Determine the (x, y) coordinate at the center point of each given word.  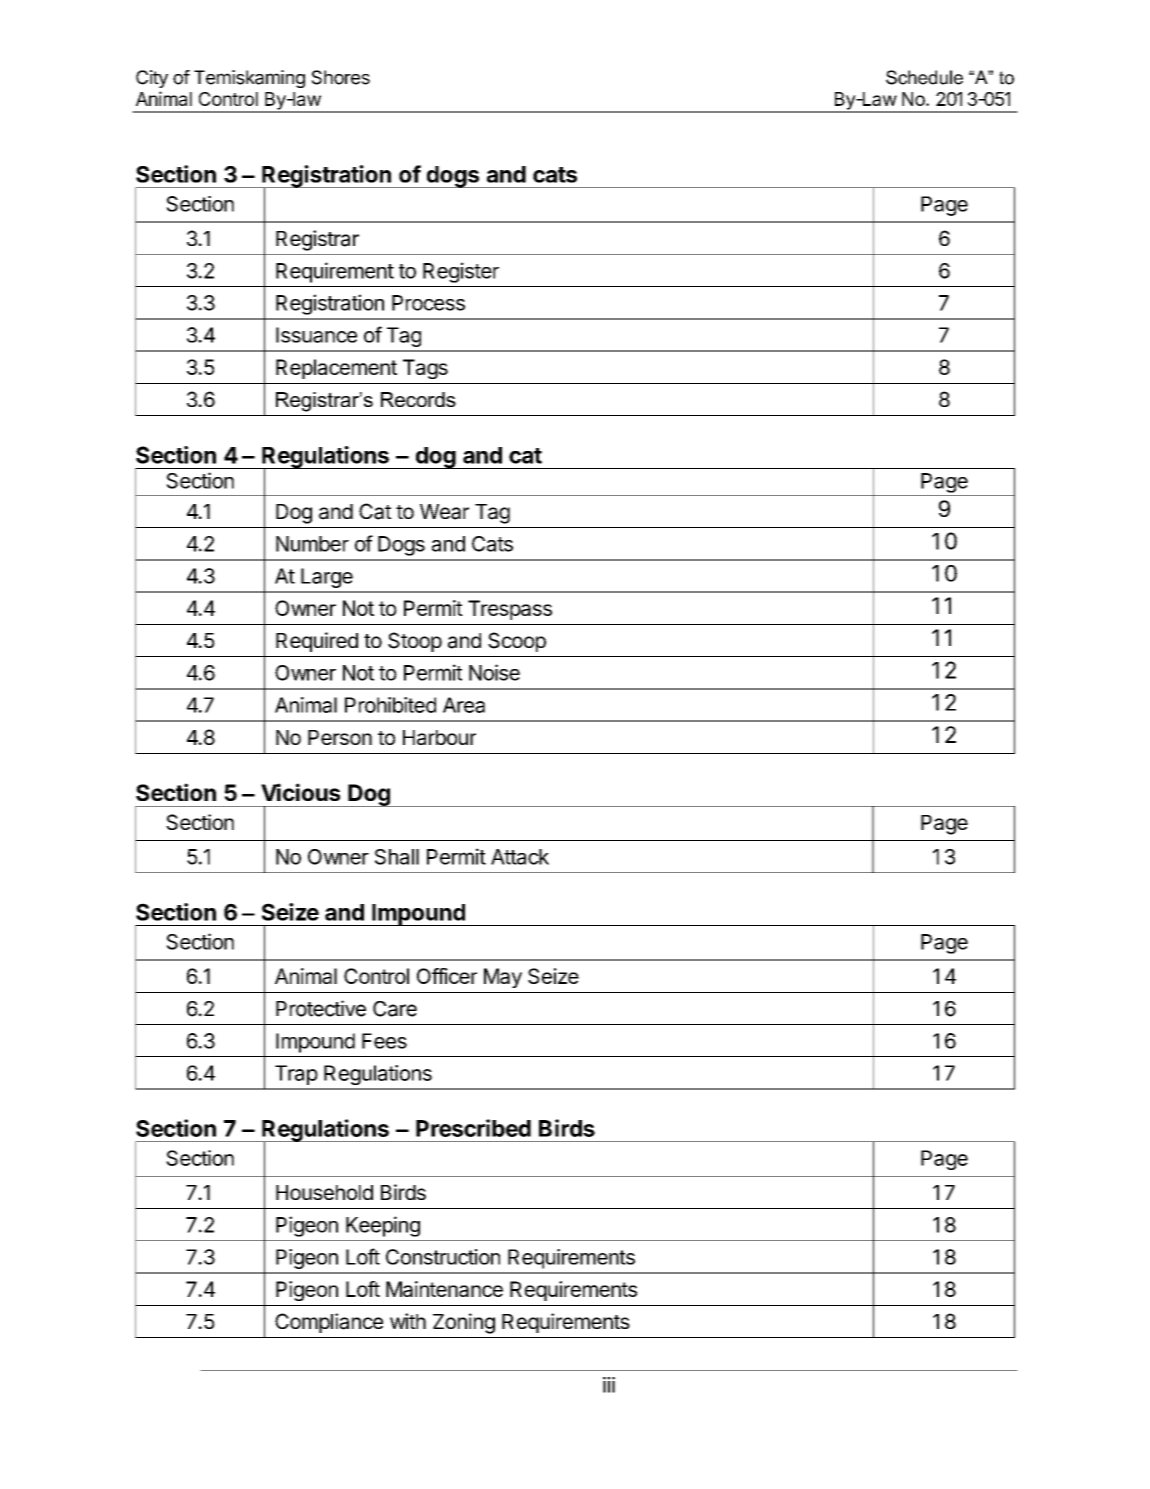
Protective (321, 1008)
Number (312, 544)
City (152, 79)
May (503, 978)
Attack (520, 857)
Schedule (924, 77)
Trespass (510, 610)
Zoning (464, 1323)
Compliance (329, 1323)
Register (461, 272)
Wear (444, 512)
